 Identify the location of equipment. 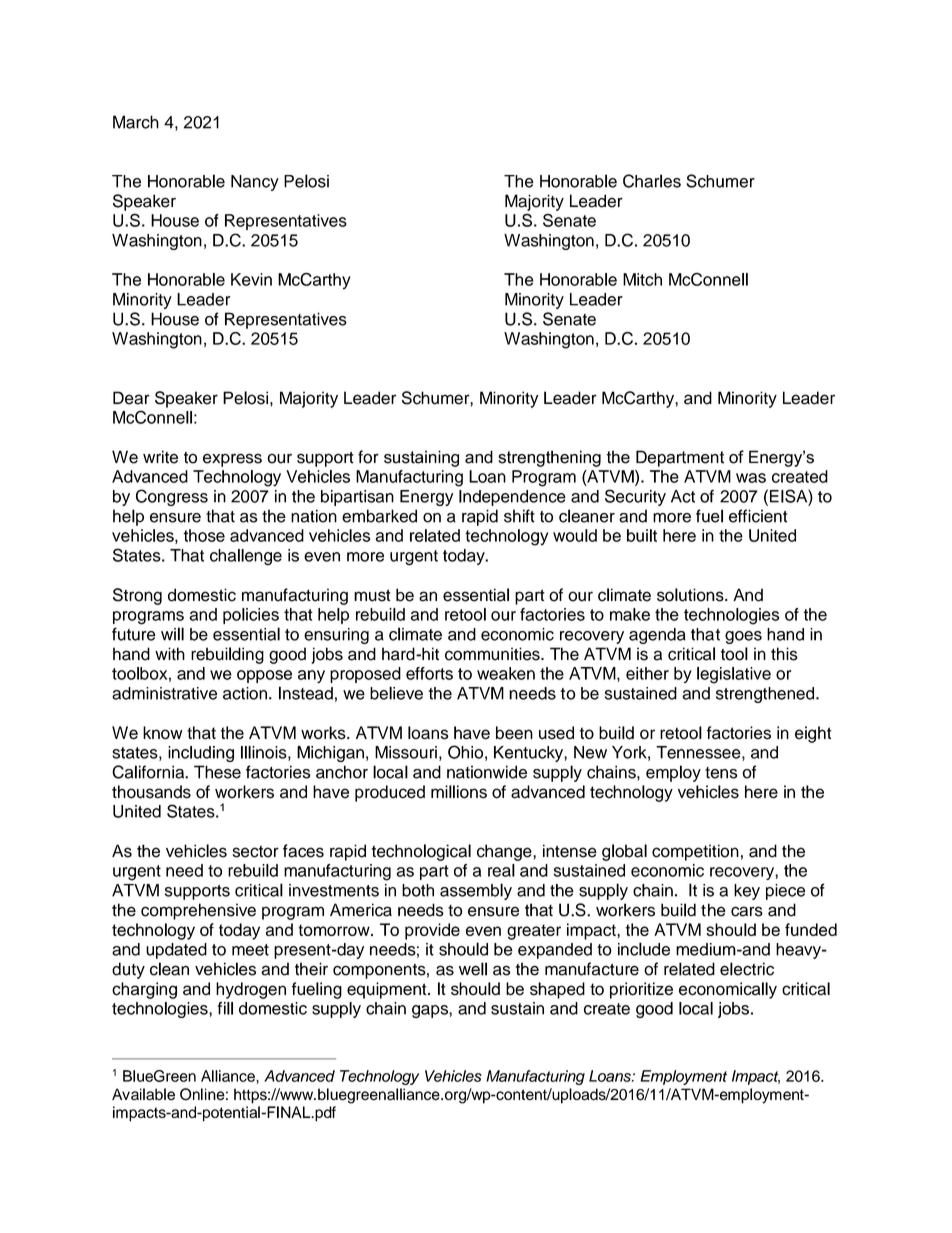
(388, 990).
